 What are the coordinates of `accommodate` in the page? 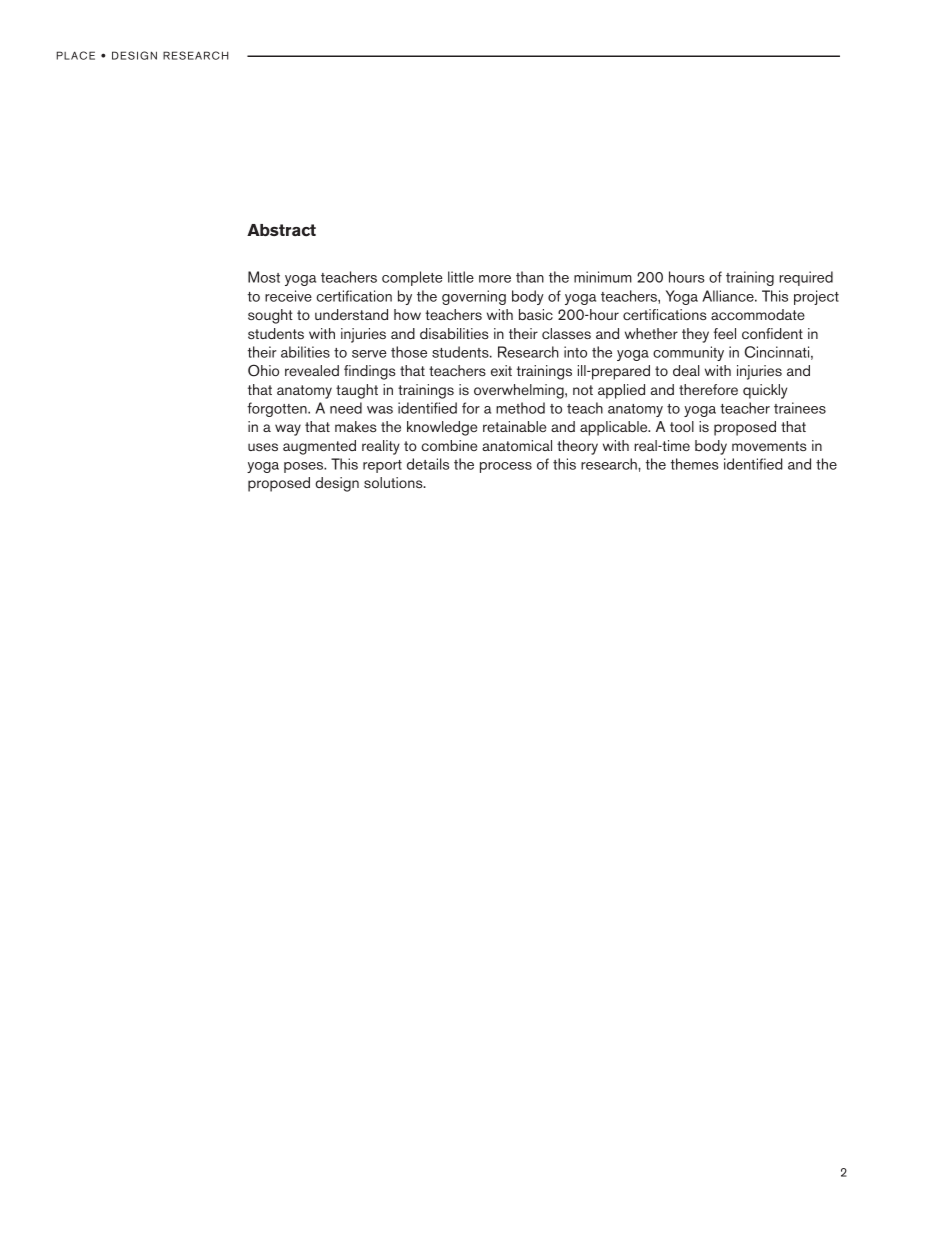 It's located at (758, 314).
